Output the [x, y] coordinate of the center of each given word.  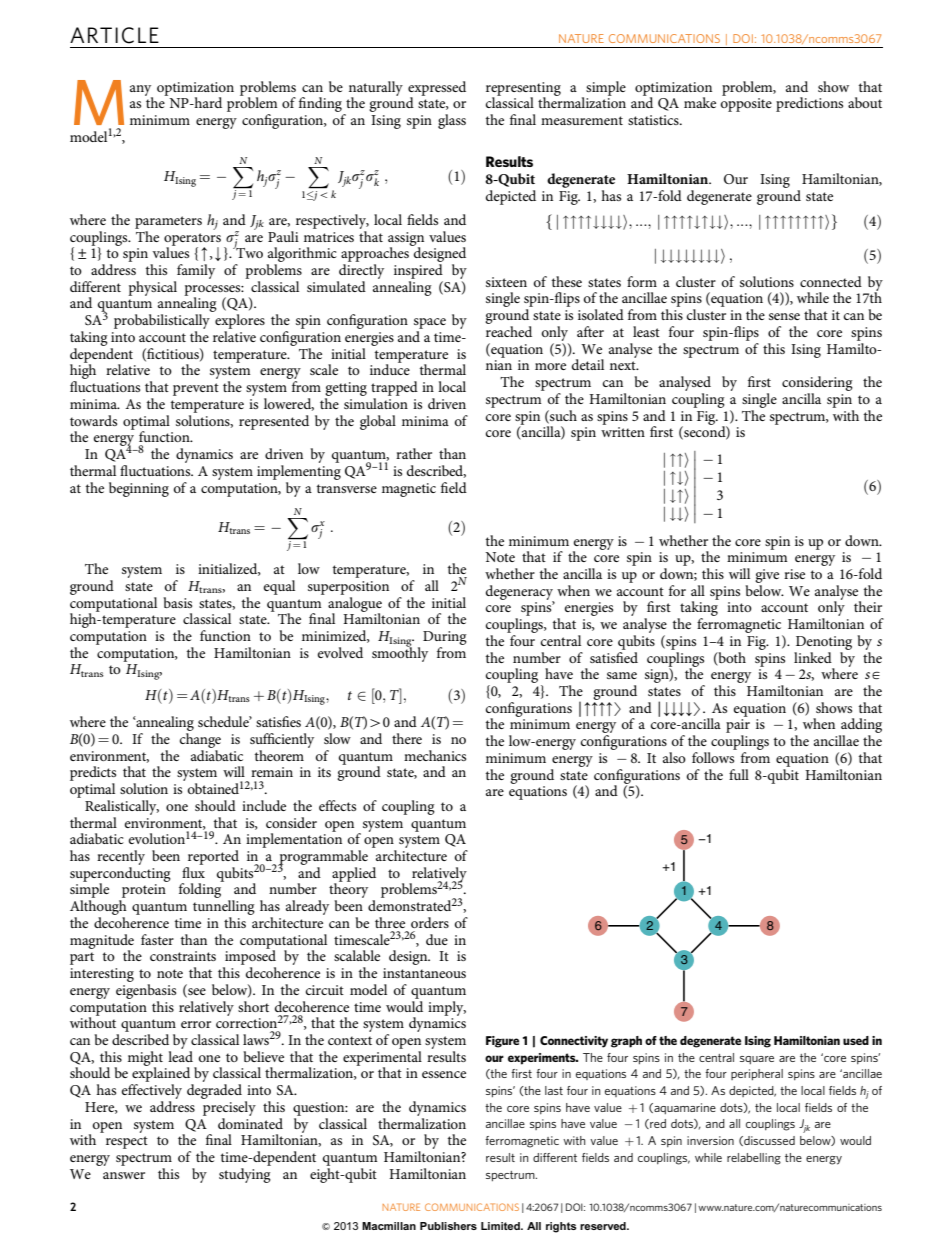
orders [430, 922]
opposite [746, 105]
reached [509, 331]
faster [157, 939]
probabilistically [162, 323]
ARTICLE [114, 35]
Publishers [448, 1226]
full [739, 774]
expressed [437, 89]
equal [279, 587]
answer [124, 1175]
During [445, 638]
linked [813, 657]
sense [784, 316]
